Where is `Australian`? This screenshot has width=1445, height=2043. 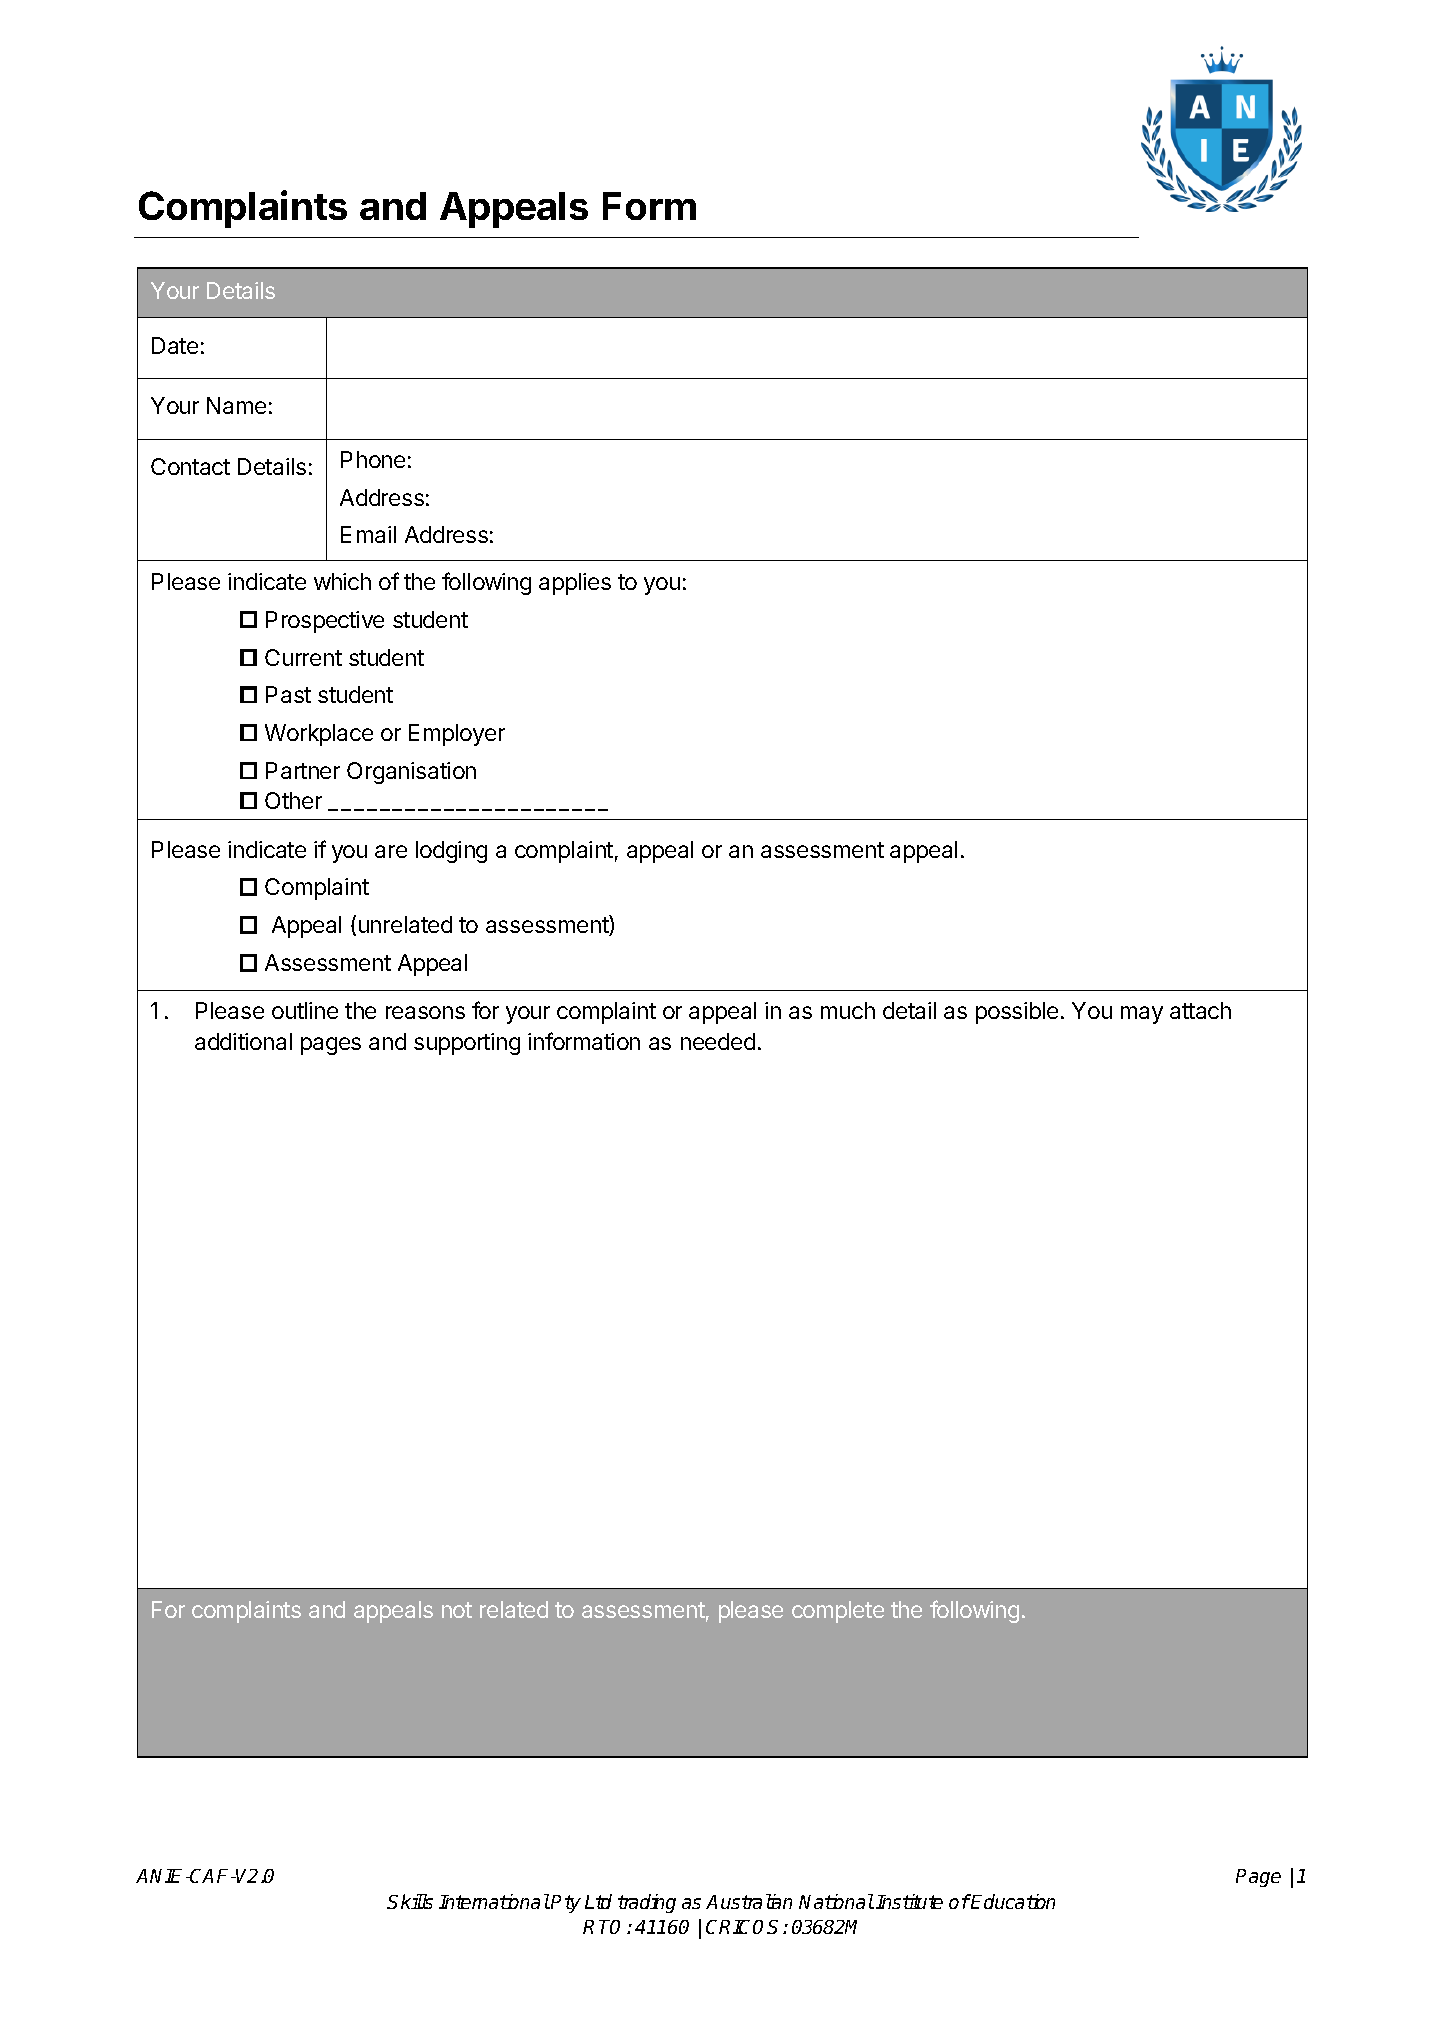
Australian is located at coordinates (749, 1901).
